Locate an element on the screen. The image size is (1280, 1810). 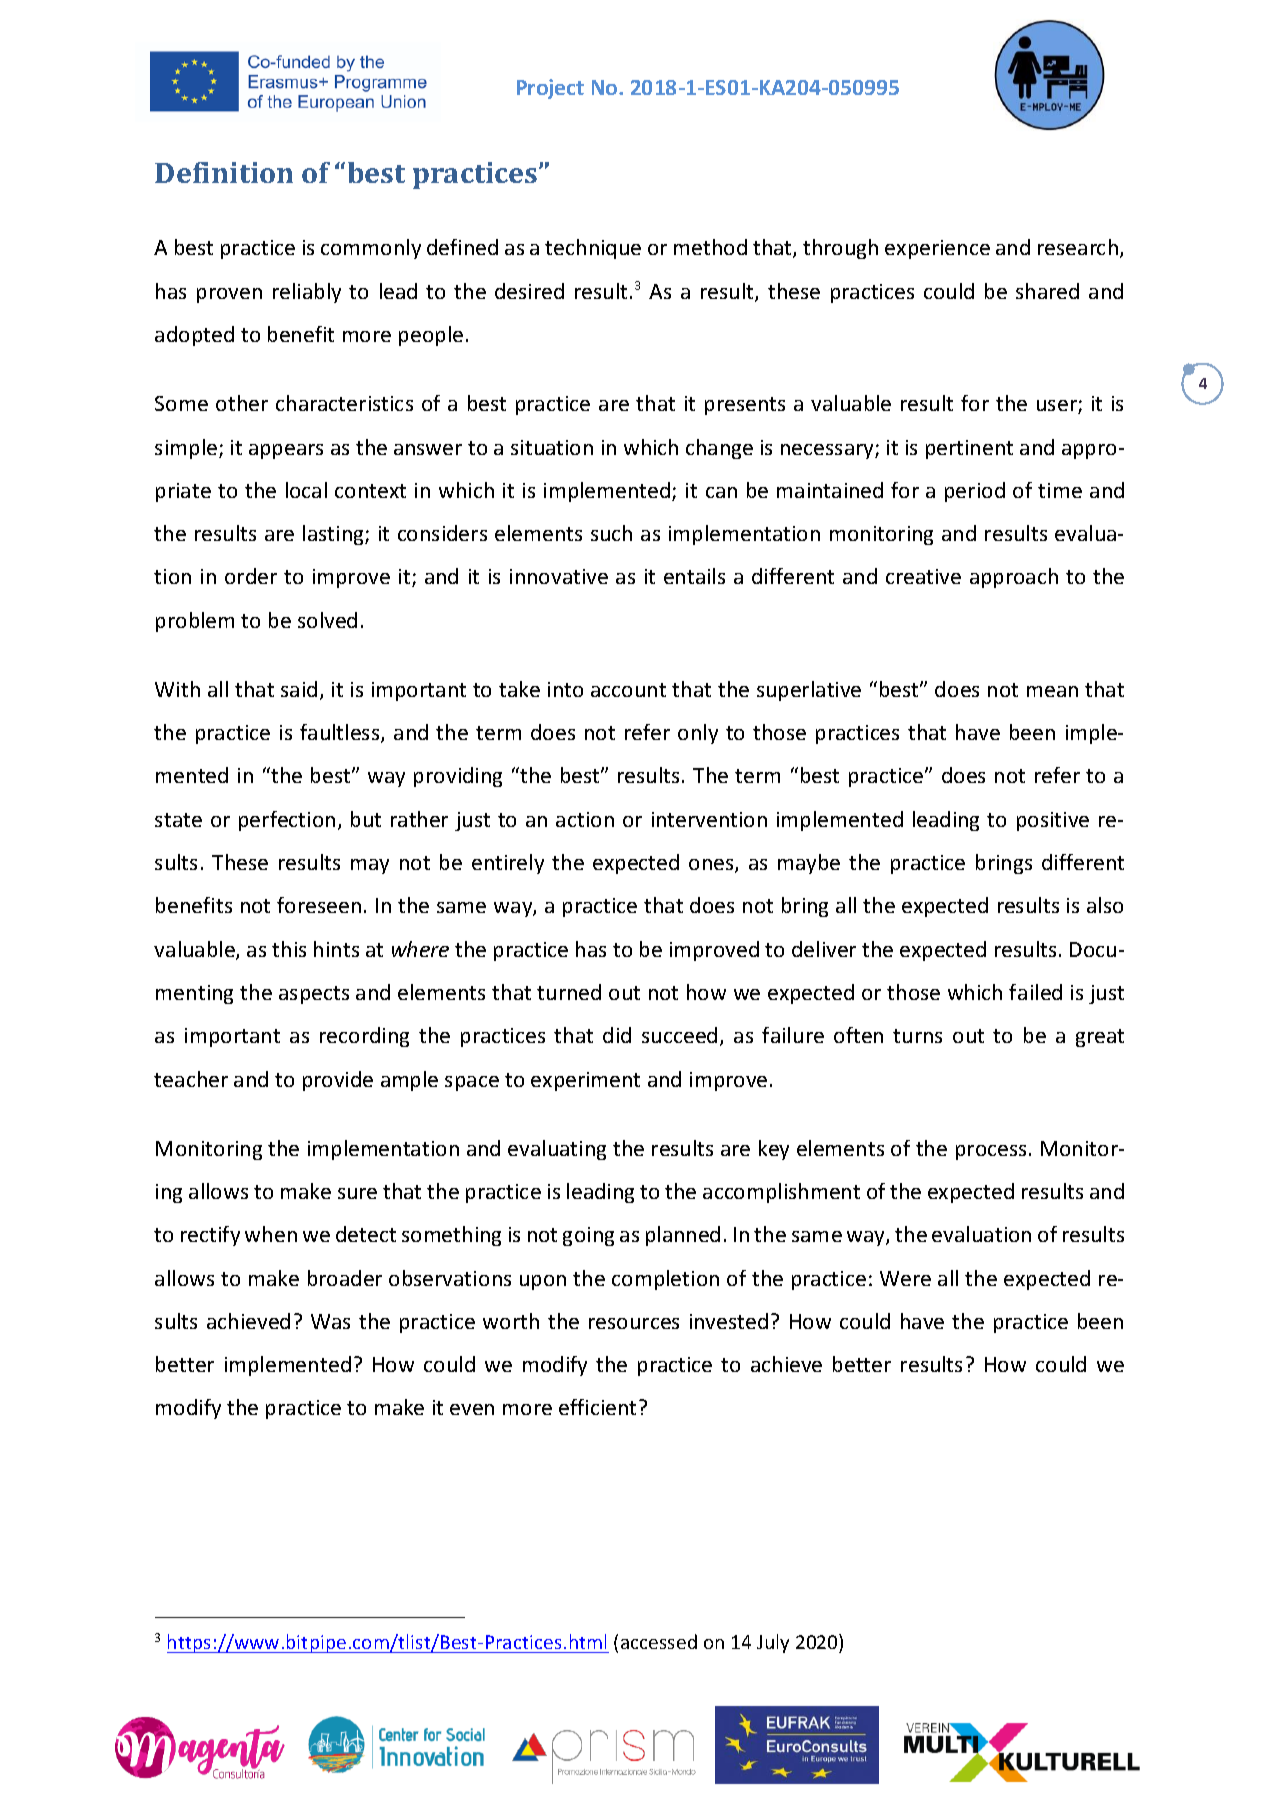
even is located at coordinates (472, 1409).
